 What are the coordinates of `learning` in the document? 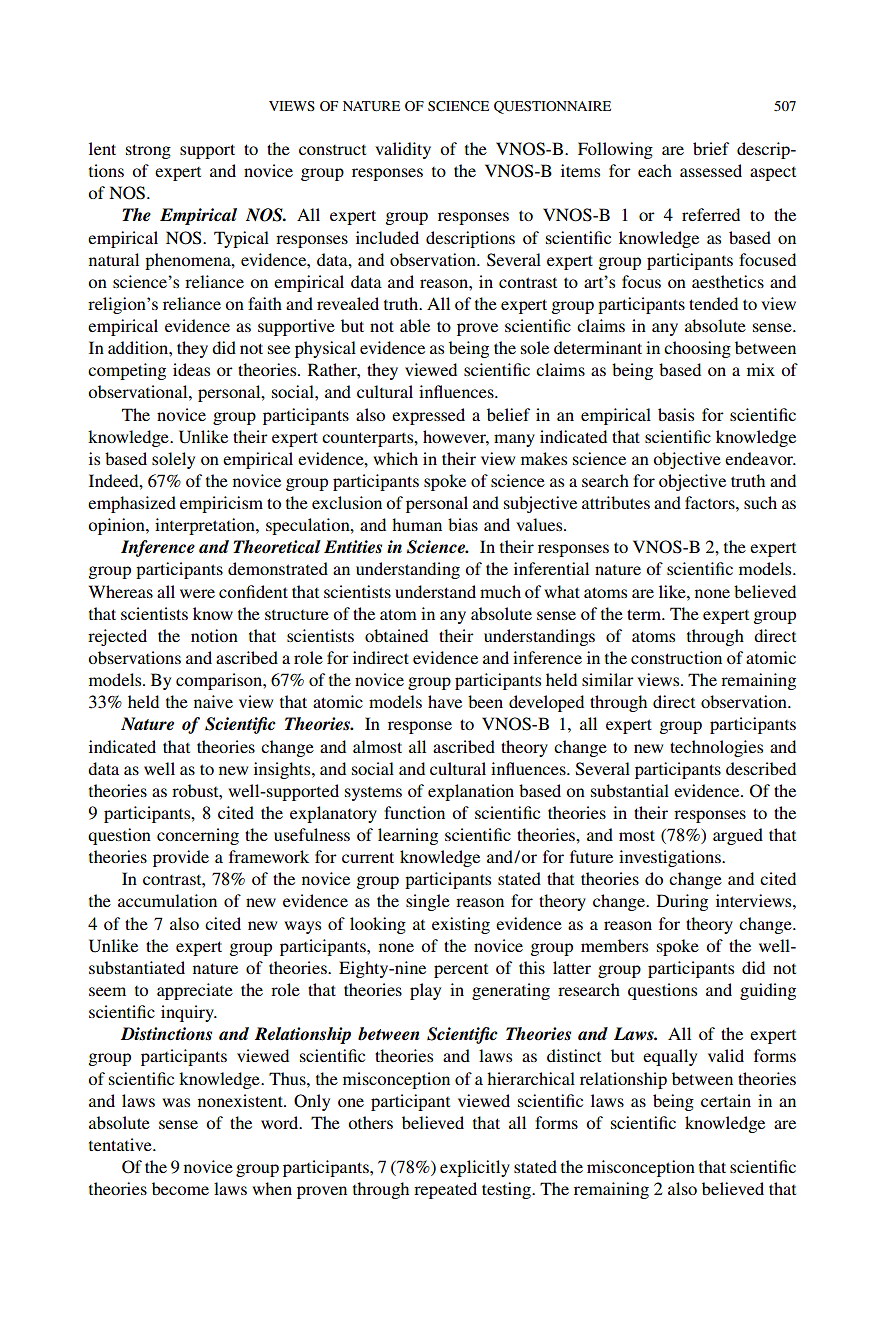 It's located at (408, 836).
